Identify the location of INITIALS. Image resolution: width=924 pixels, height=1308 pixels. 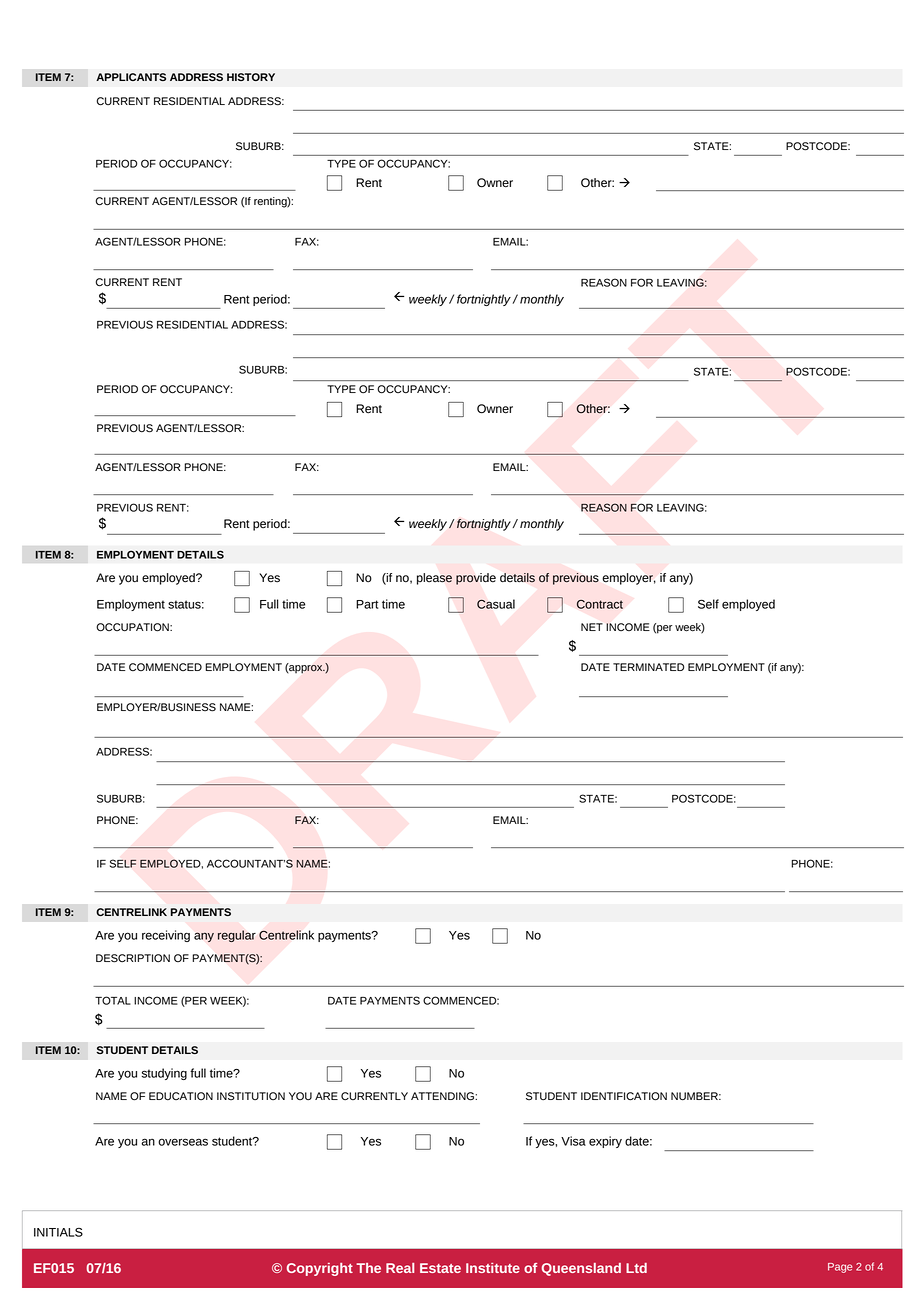
(58, 1232).
